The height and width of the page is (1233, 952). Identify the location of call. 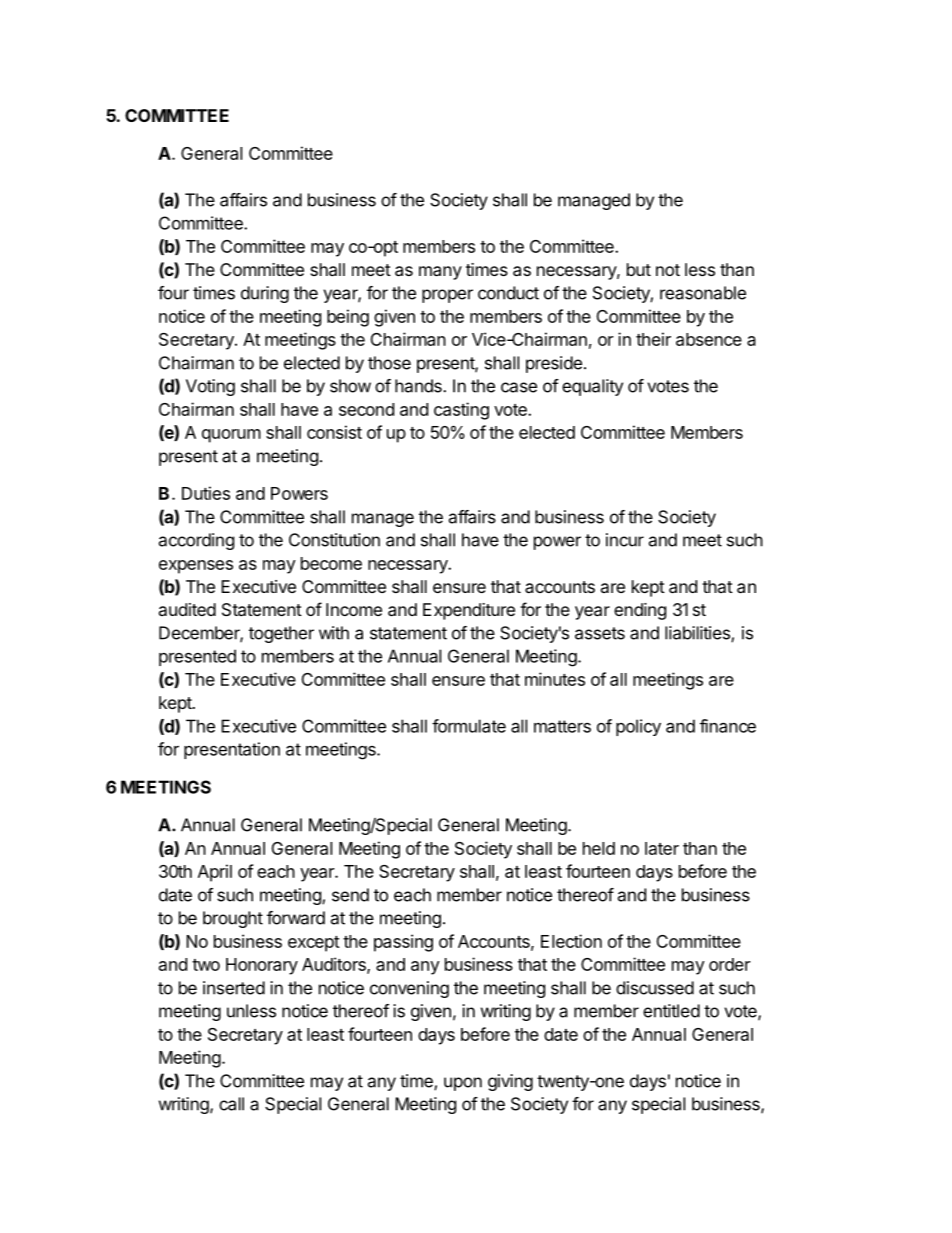
(231, 1104).
